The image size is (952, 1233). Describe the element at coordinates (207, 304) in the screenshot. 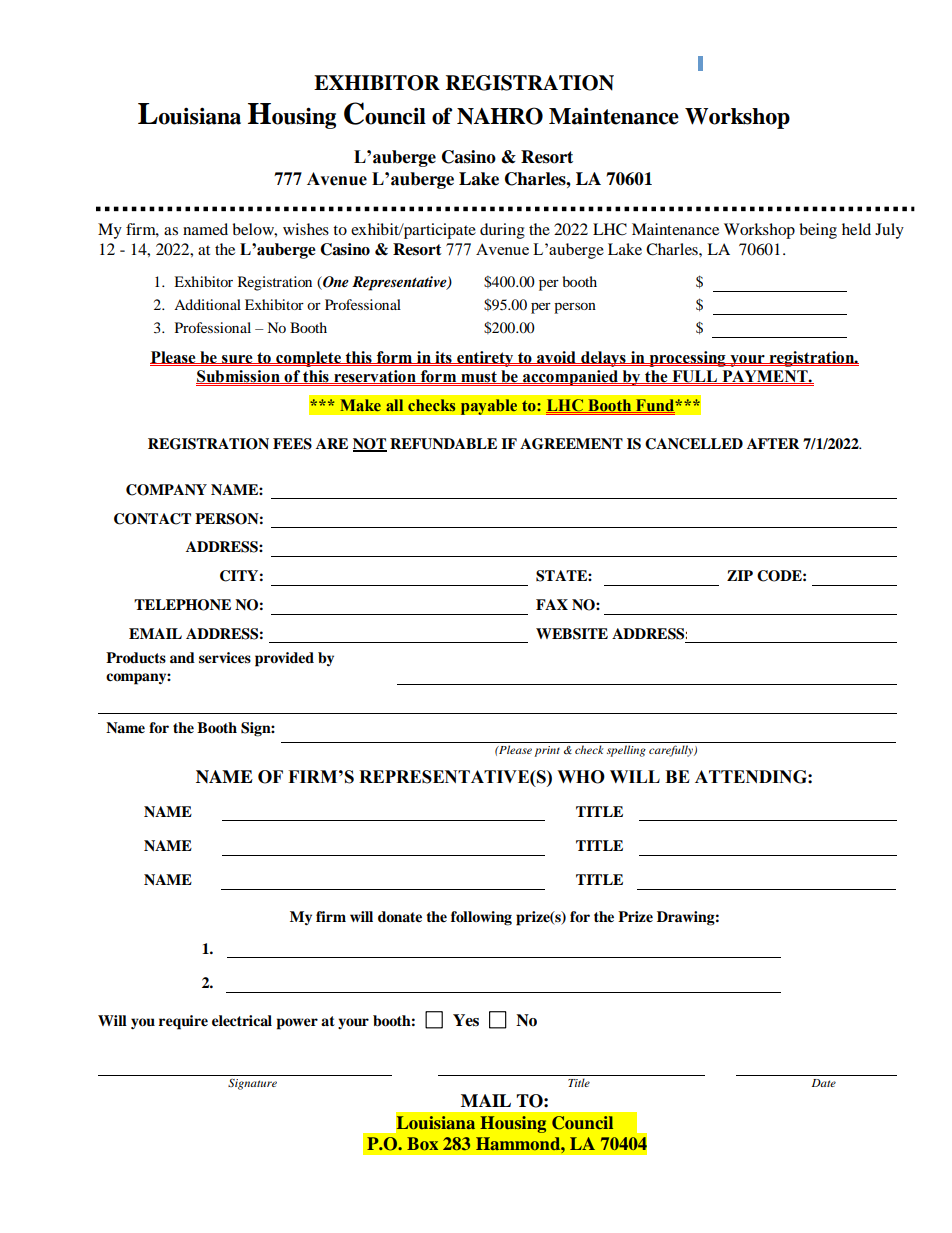

I see `Additional` at that location.
